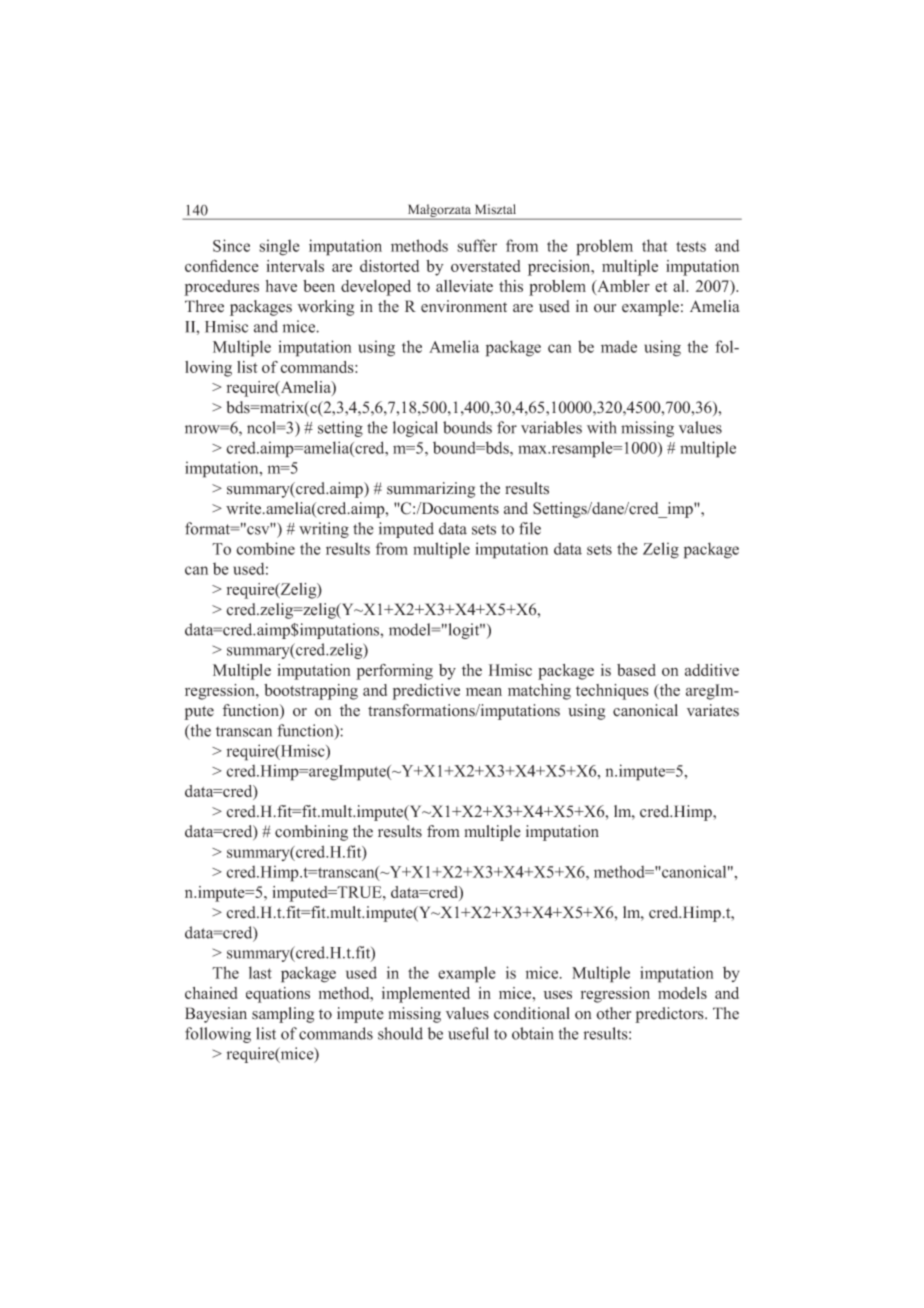 The height and width of the image is (1308, 924). Describe the element at coordinates (655, 245) in the image. I see `that` at that location.
